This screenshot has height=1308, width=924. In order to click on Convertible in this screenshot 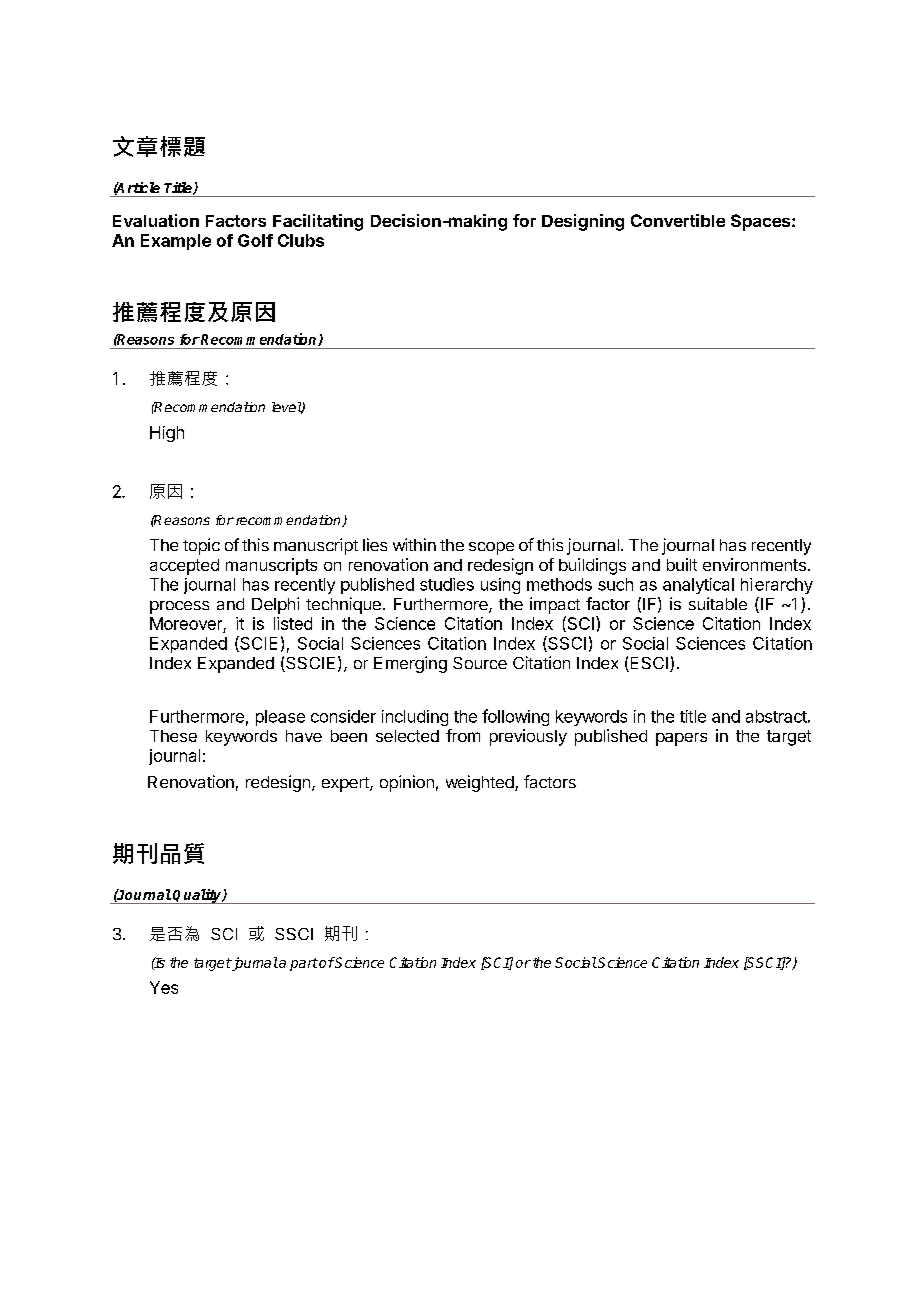, I will do `click(678, 220)`.
